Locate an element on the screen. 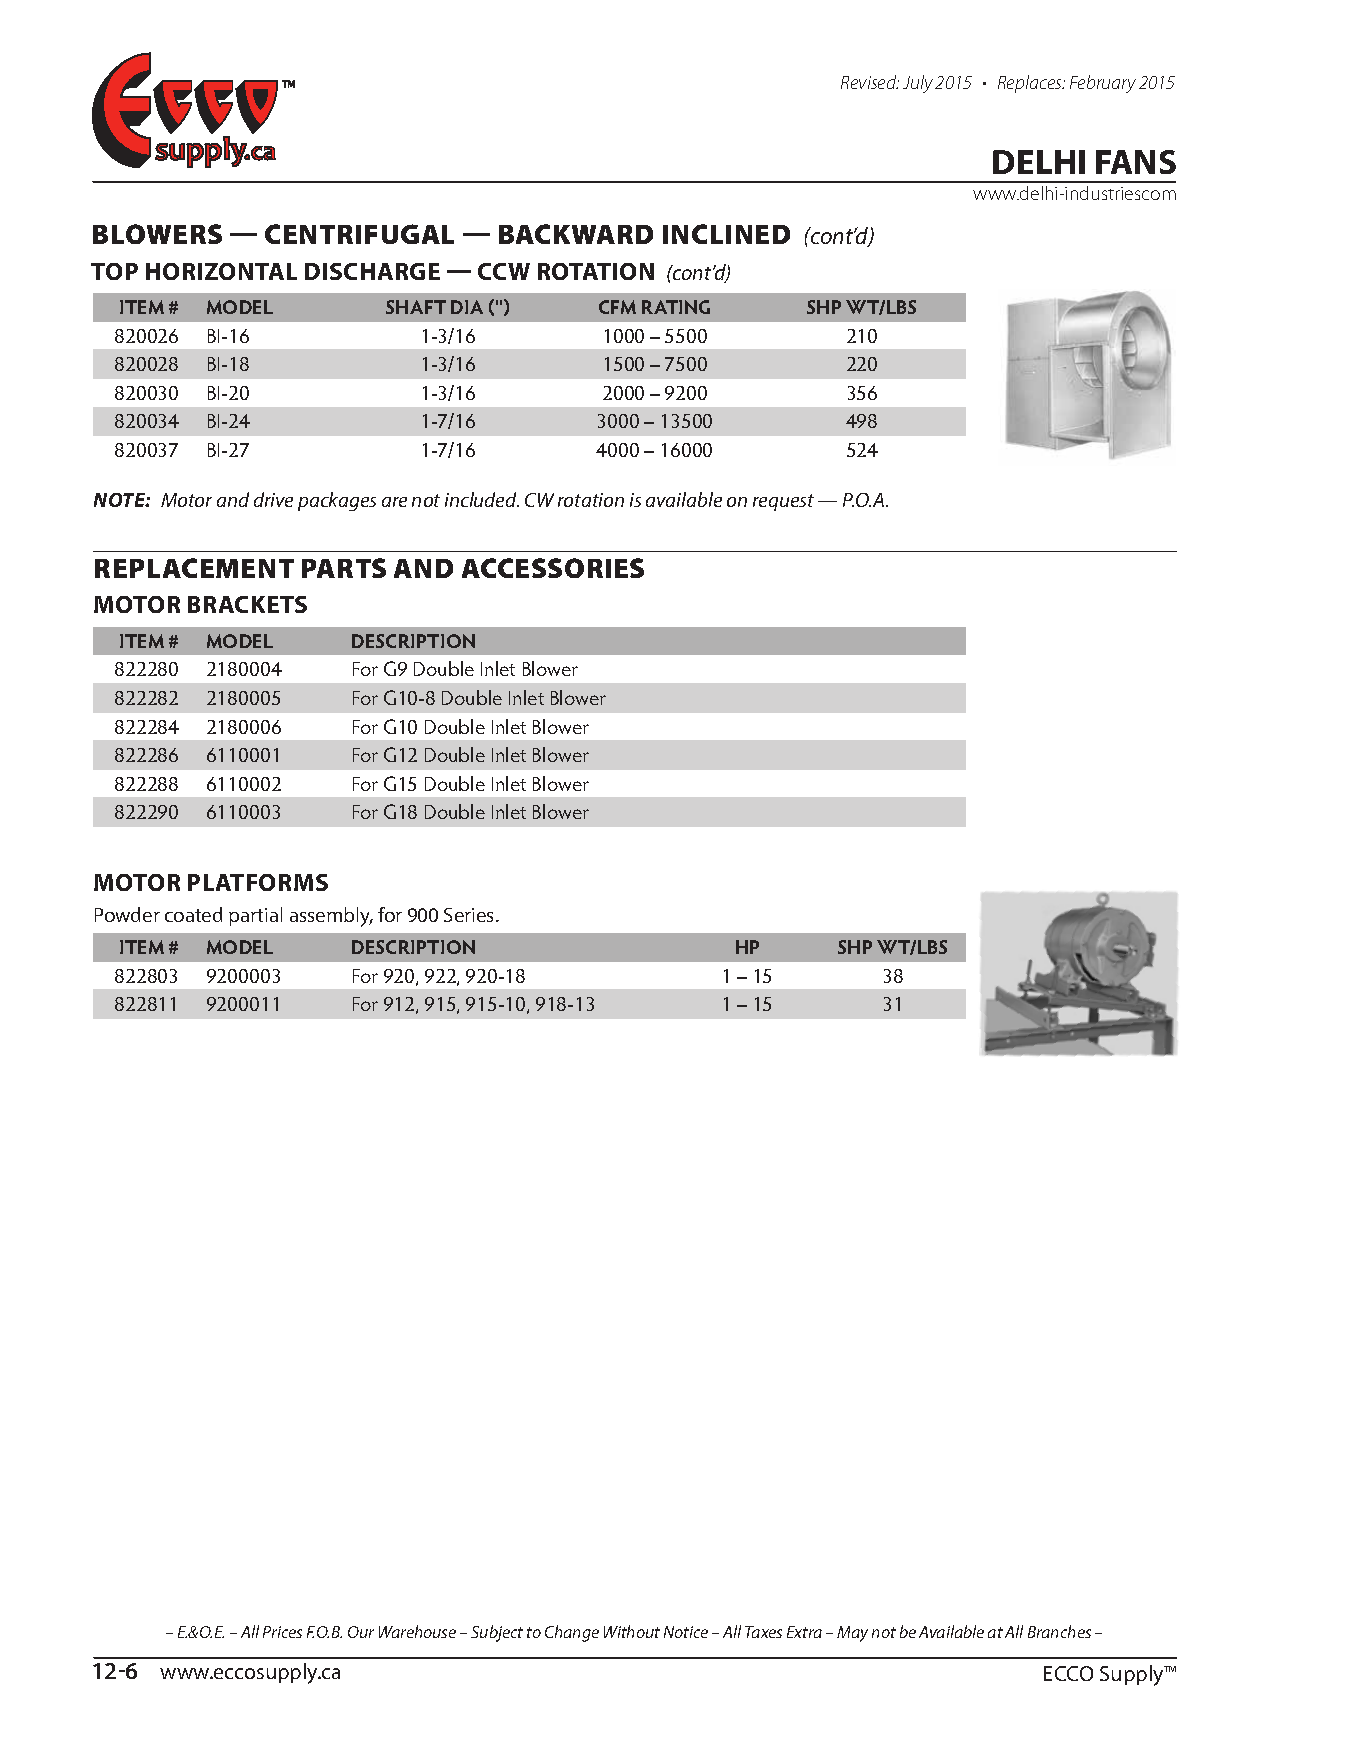 This screenshot has width=1348, height=1745. CENTRIFUGAL is located at coordinates (359, 234).
